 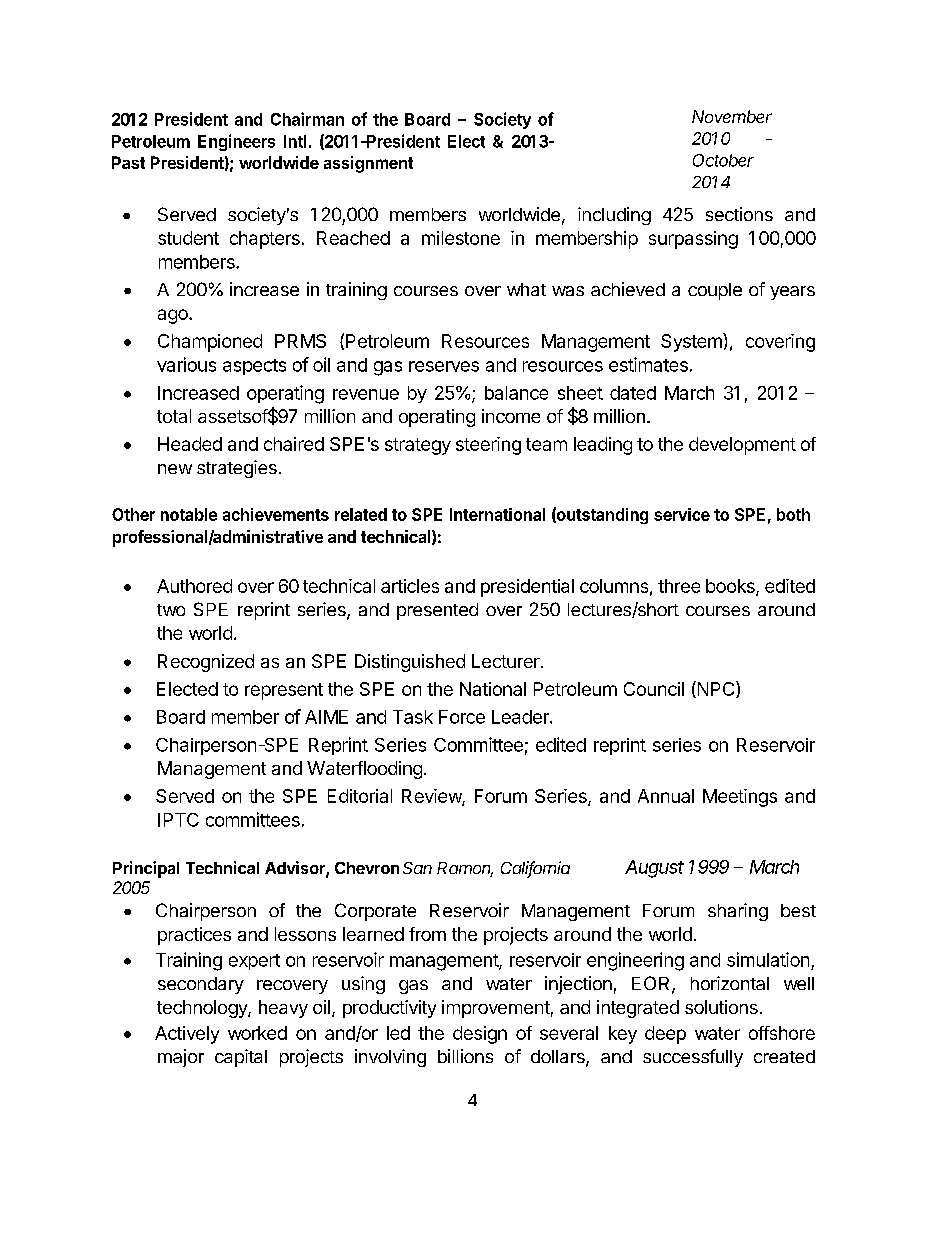 I want to click on assignment, so click(x=368, y=164).
